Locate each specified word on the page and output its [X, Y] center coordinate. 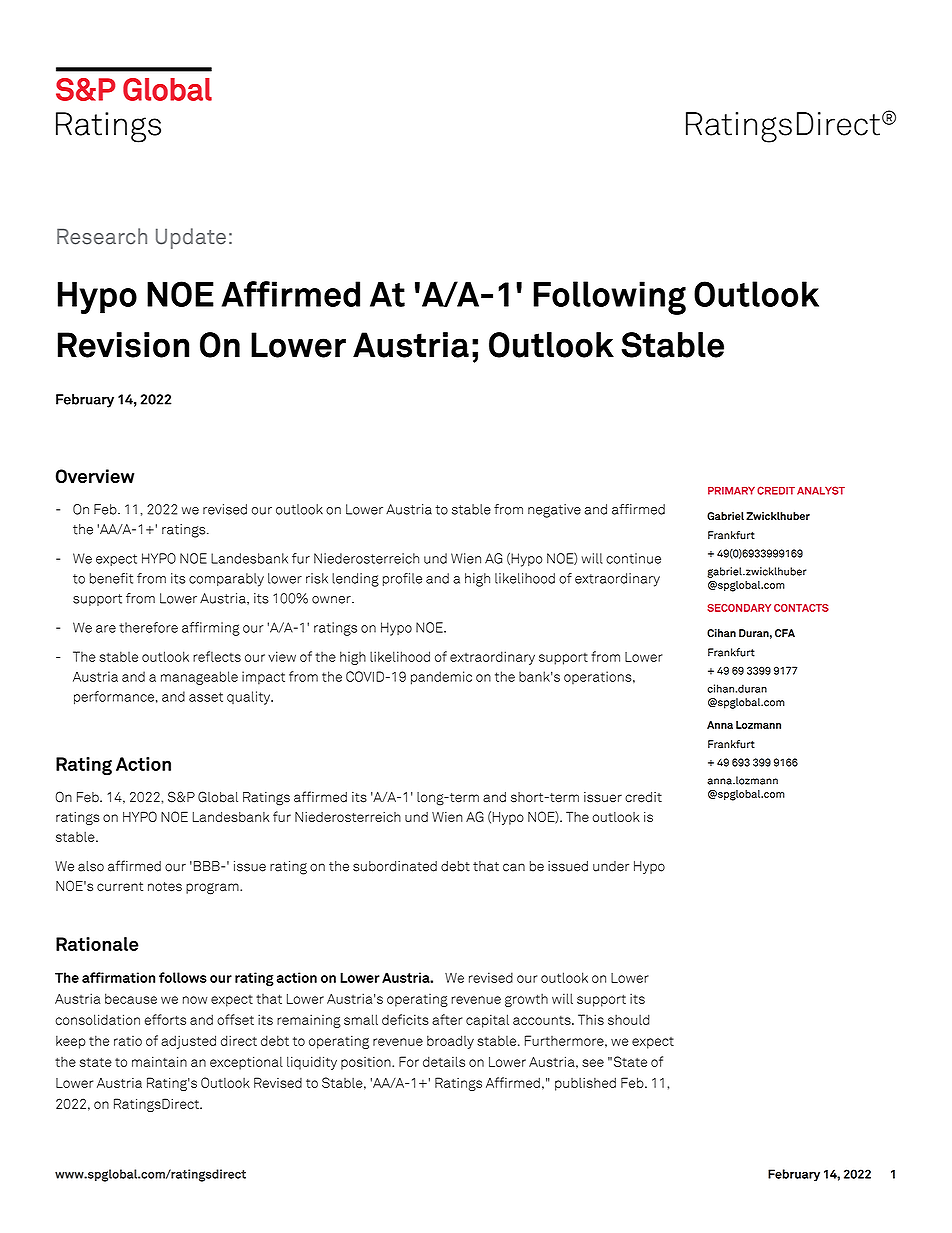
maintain [159, 1061]
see [593, 1063]
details [444, 1061]
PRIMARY [731, 491]
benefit [111, 578]
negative [554, 511]
